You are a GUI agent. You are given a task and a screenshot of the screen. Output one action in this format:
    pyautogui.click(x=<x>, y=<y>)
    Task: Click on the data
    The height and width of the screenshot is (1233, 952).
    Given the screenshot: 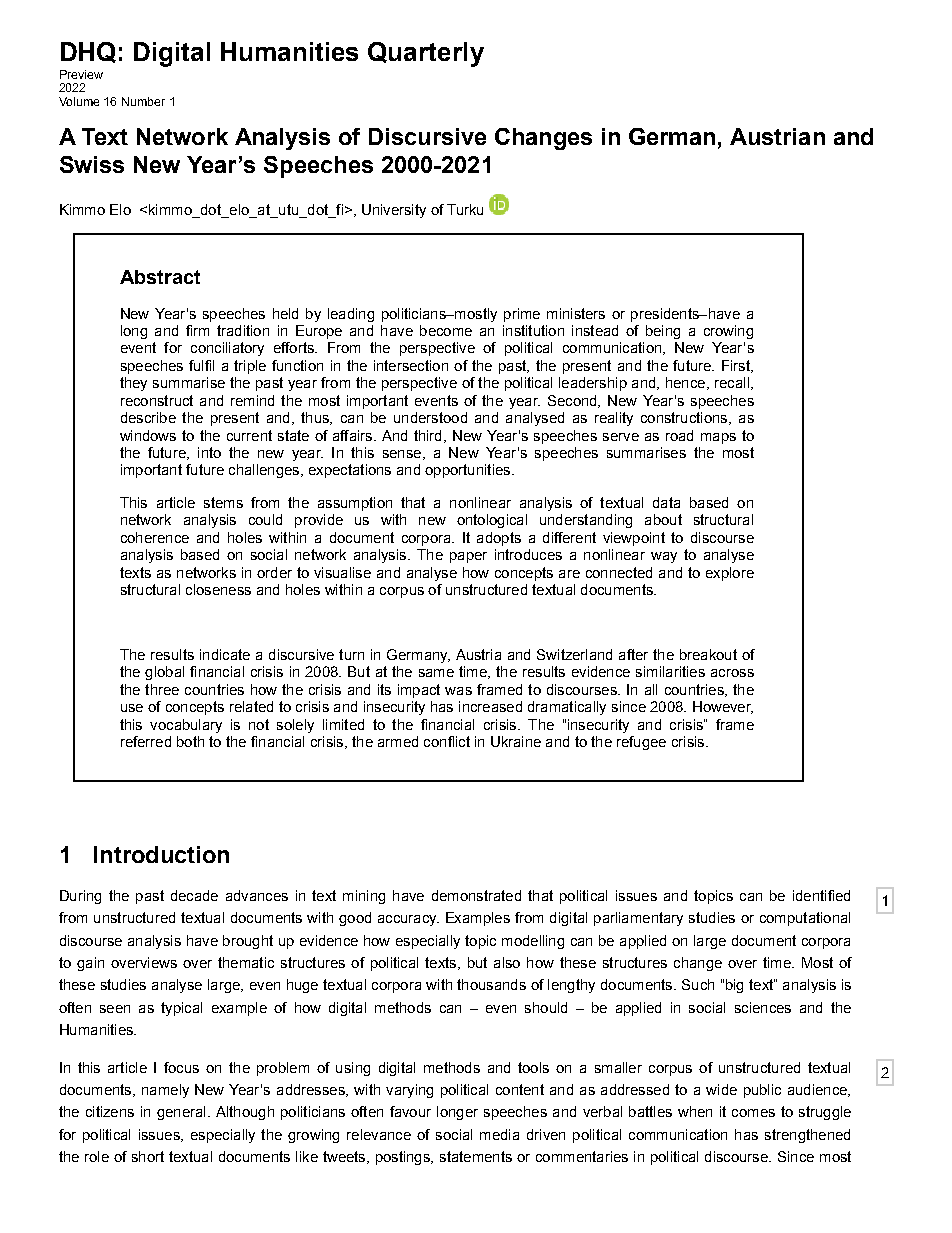 What is the action you would take?
    pyautogui.click(x=666, y=502)
